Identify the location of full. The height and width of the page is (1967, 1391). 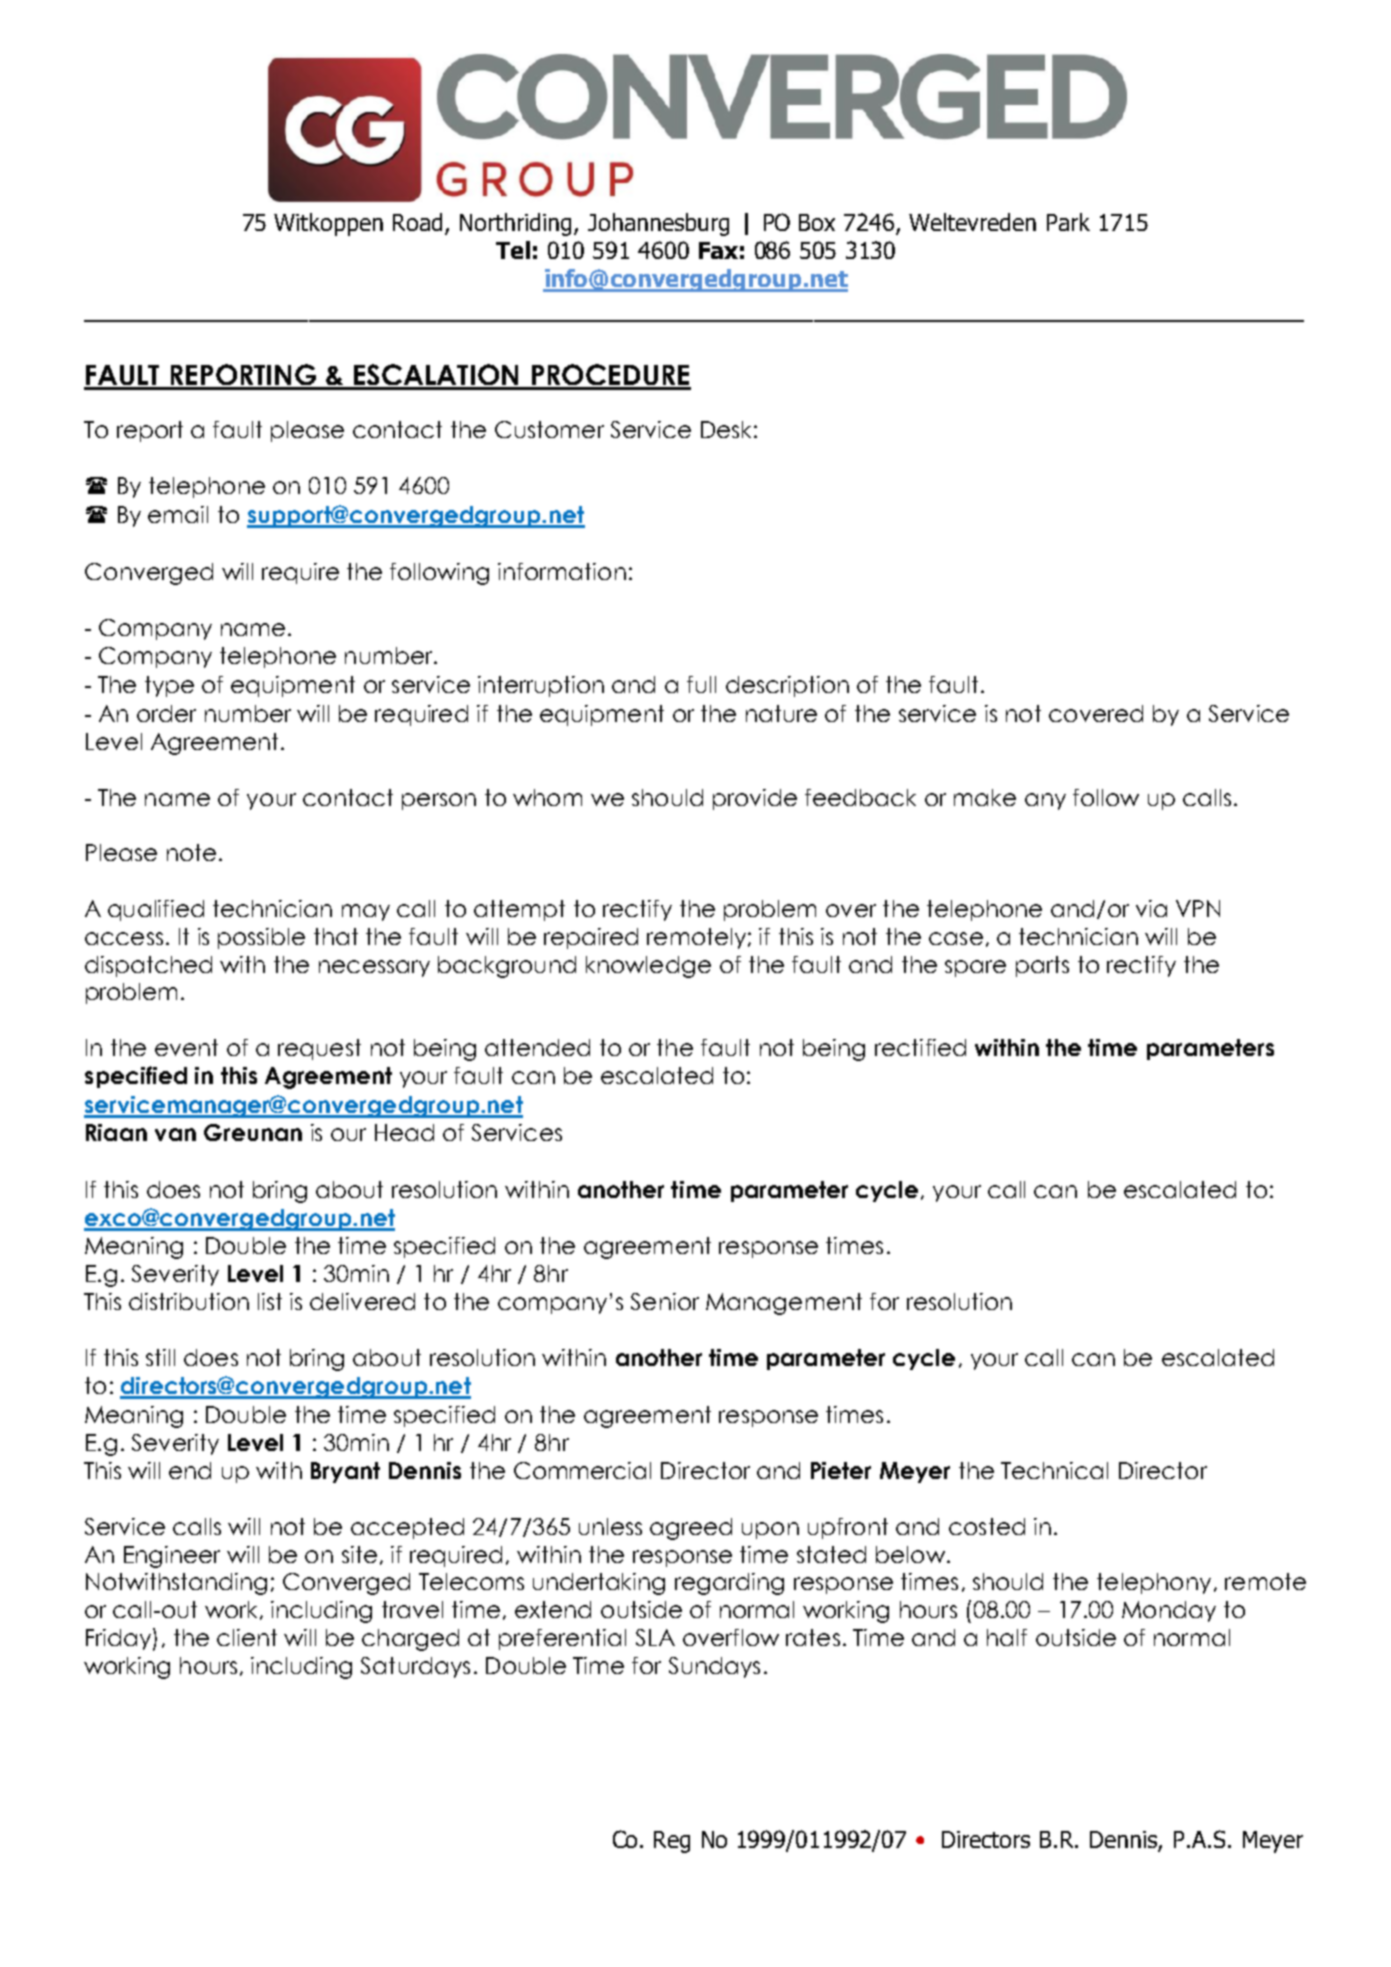
(701, 684).
